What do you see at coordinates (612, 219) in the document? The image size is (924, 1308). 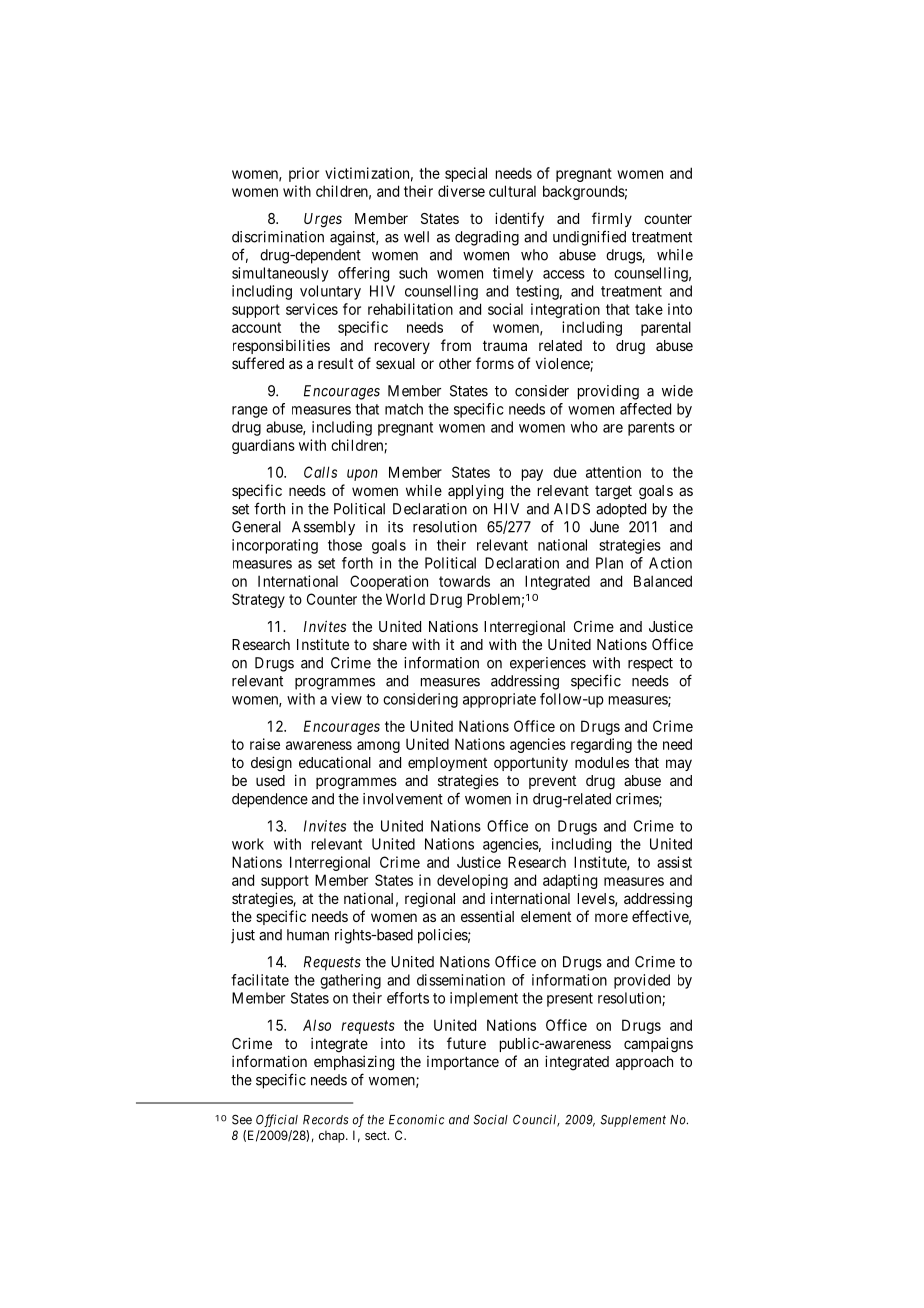 I see `firmly` at bounding box center [612, 219].
